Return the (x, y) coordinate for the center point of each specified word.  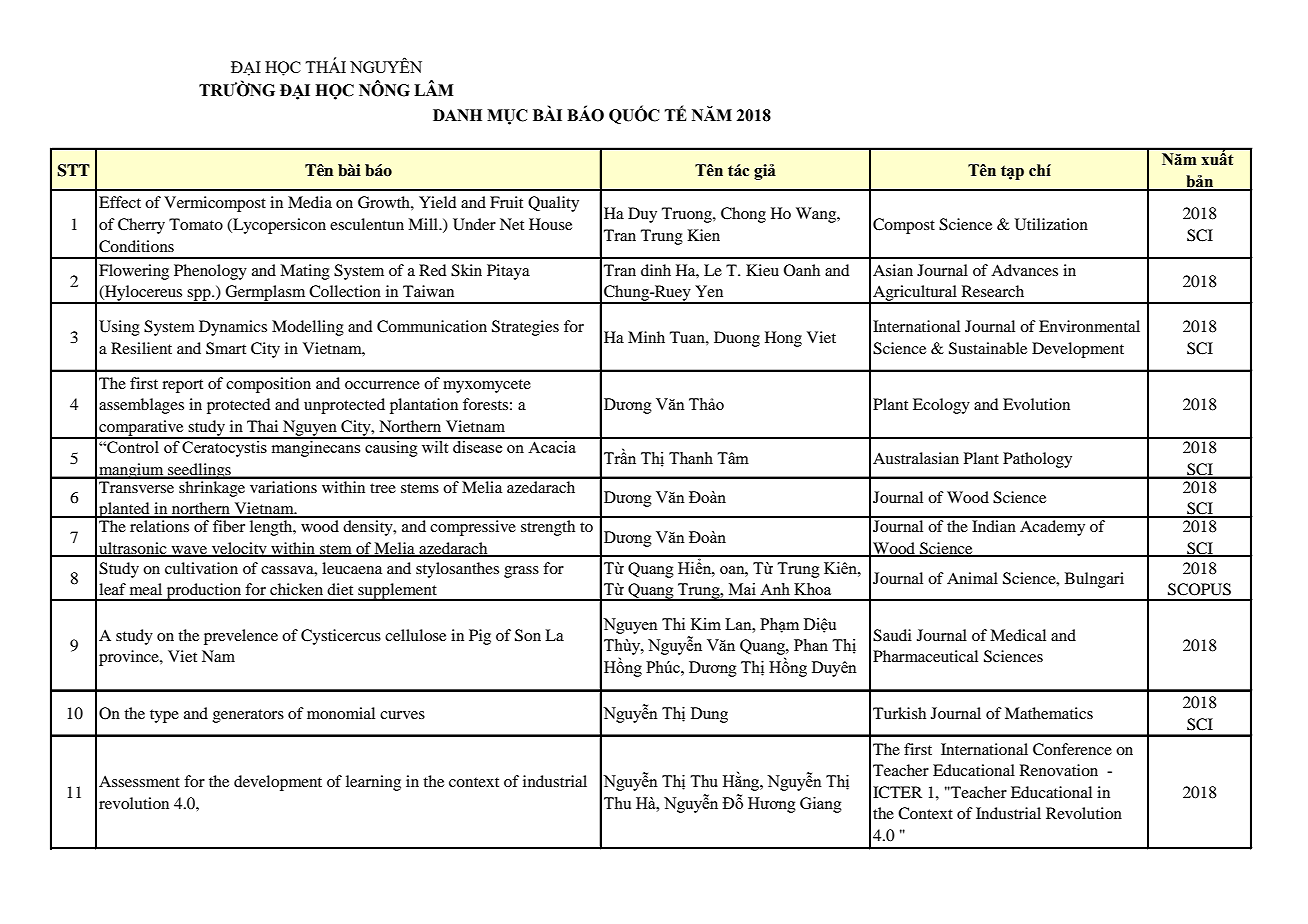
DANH (457, 115)
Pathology (1037, 460)
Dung (709, 715)
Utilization (1051, 224)
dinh (656, 270)
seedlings (199, 471)
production (204, 592)
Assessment (139, 781)
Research (993, 291)
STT (74, 170)
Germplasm (266, 294)
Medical (1018, 635)
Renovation (1059, 770)
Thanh (691, 458)
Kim (706, 624)
